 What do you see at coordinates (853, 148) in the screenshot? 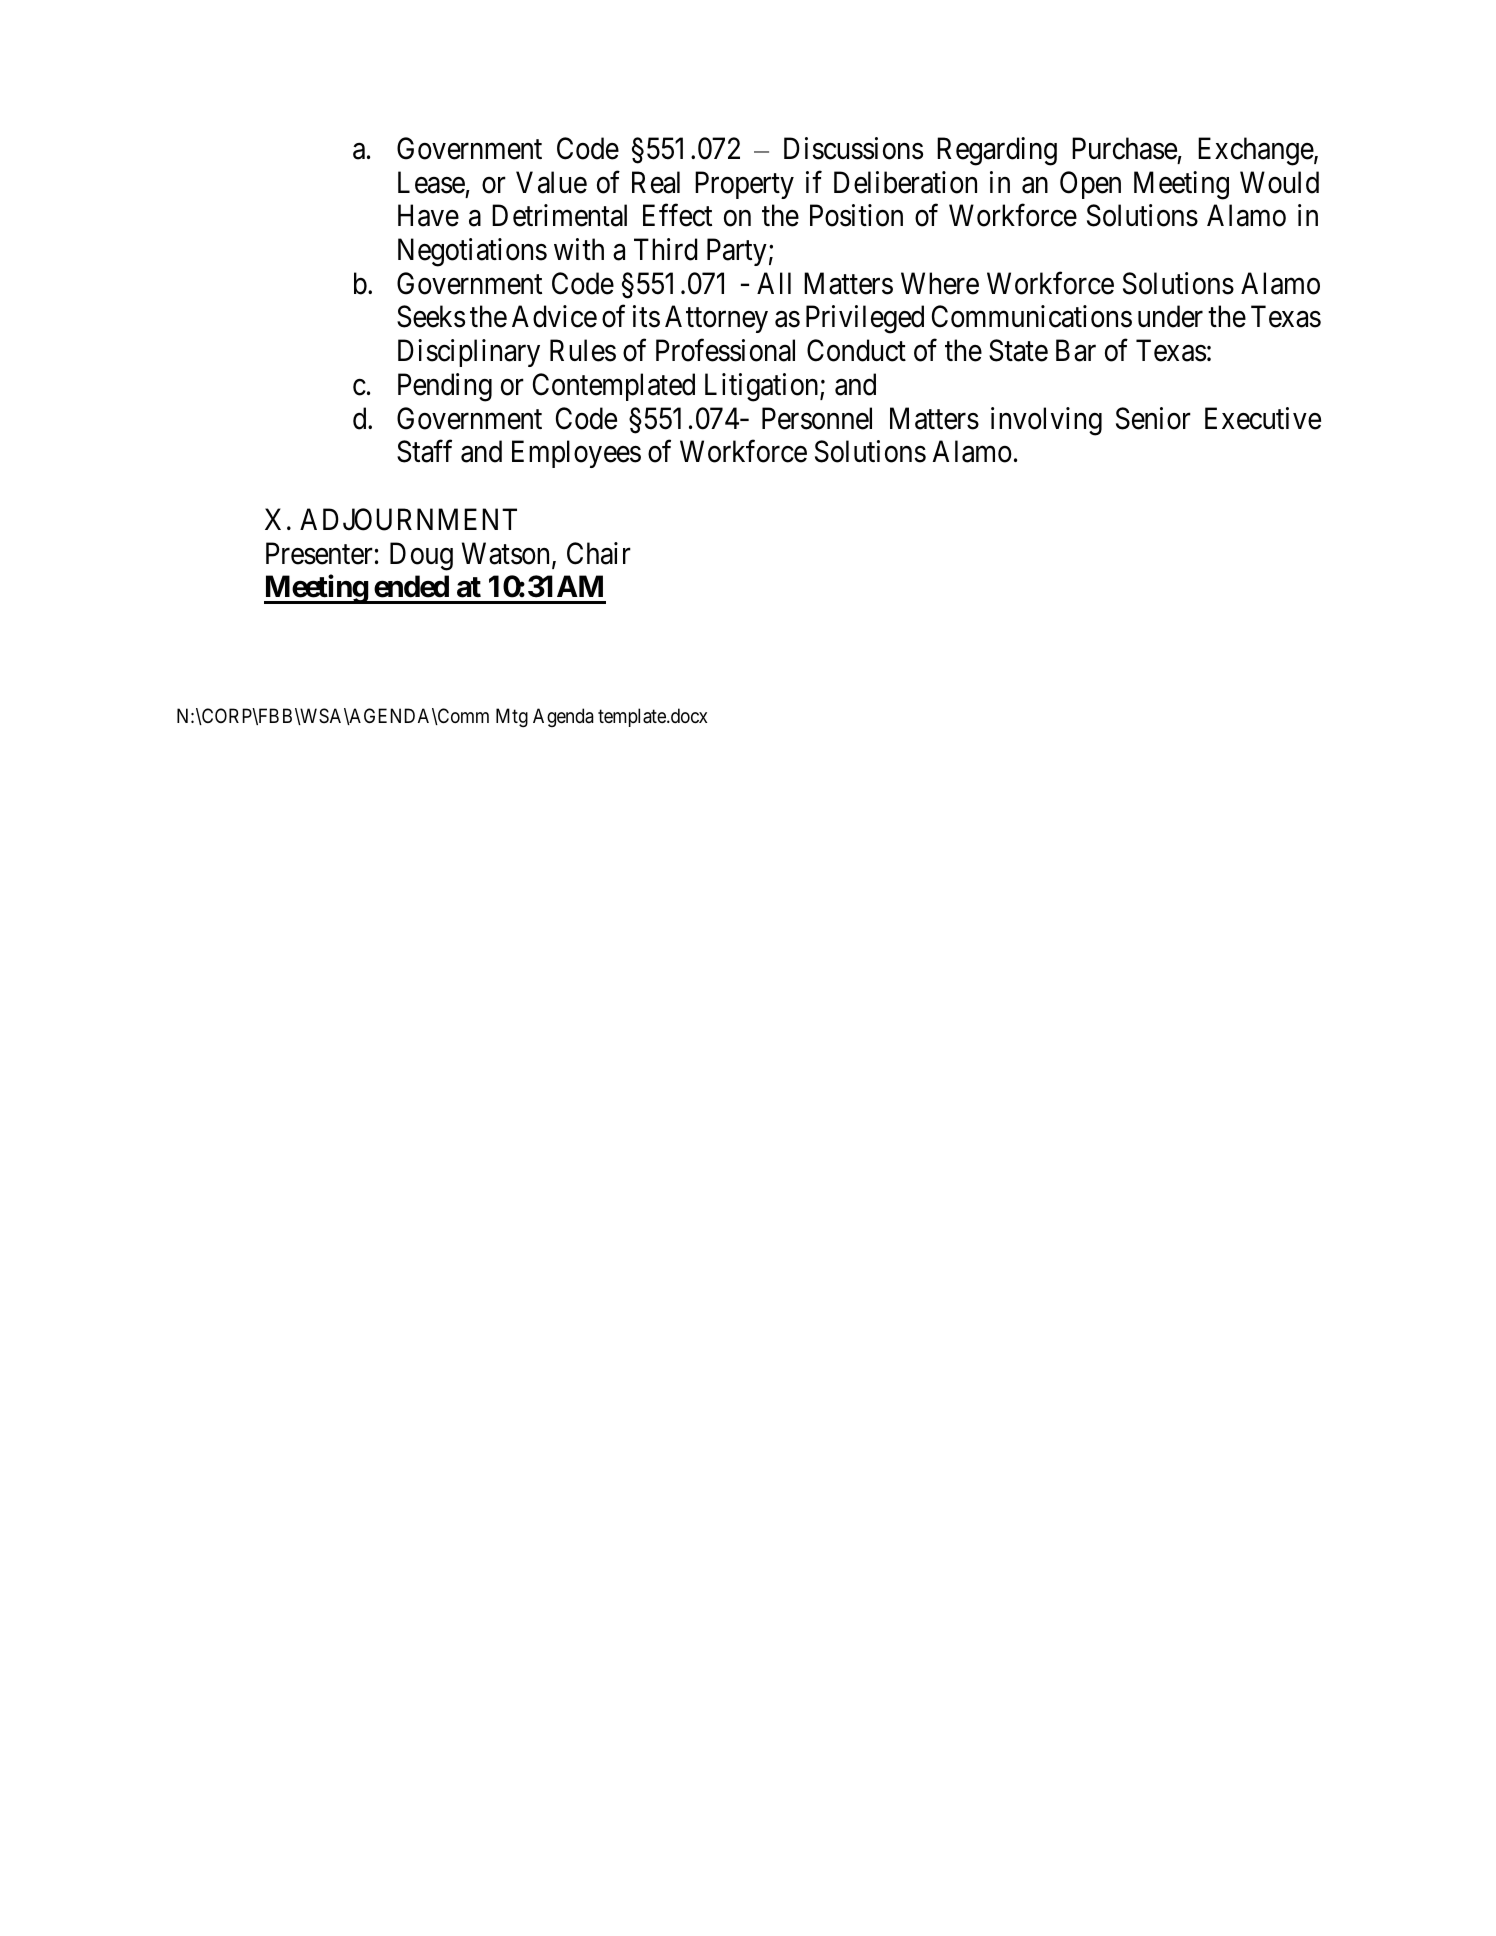
I see `Discussions` at bounding box center [853, 148].
